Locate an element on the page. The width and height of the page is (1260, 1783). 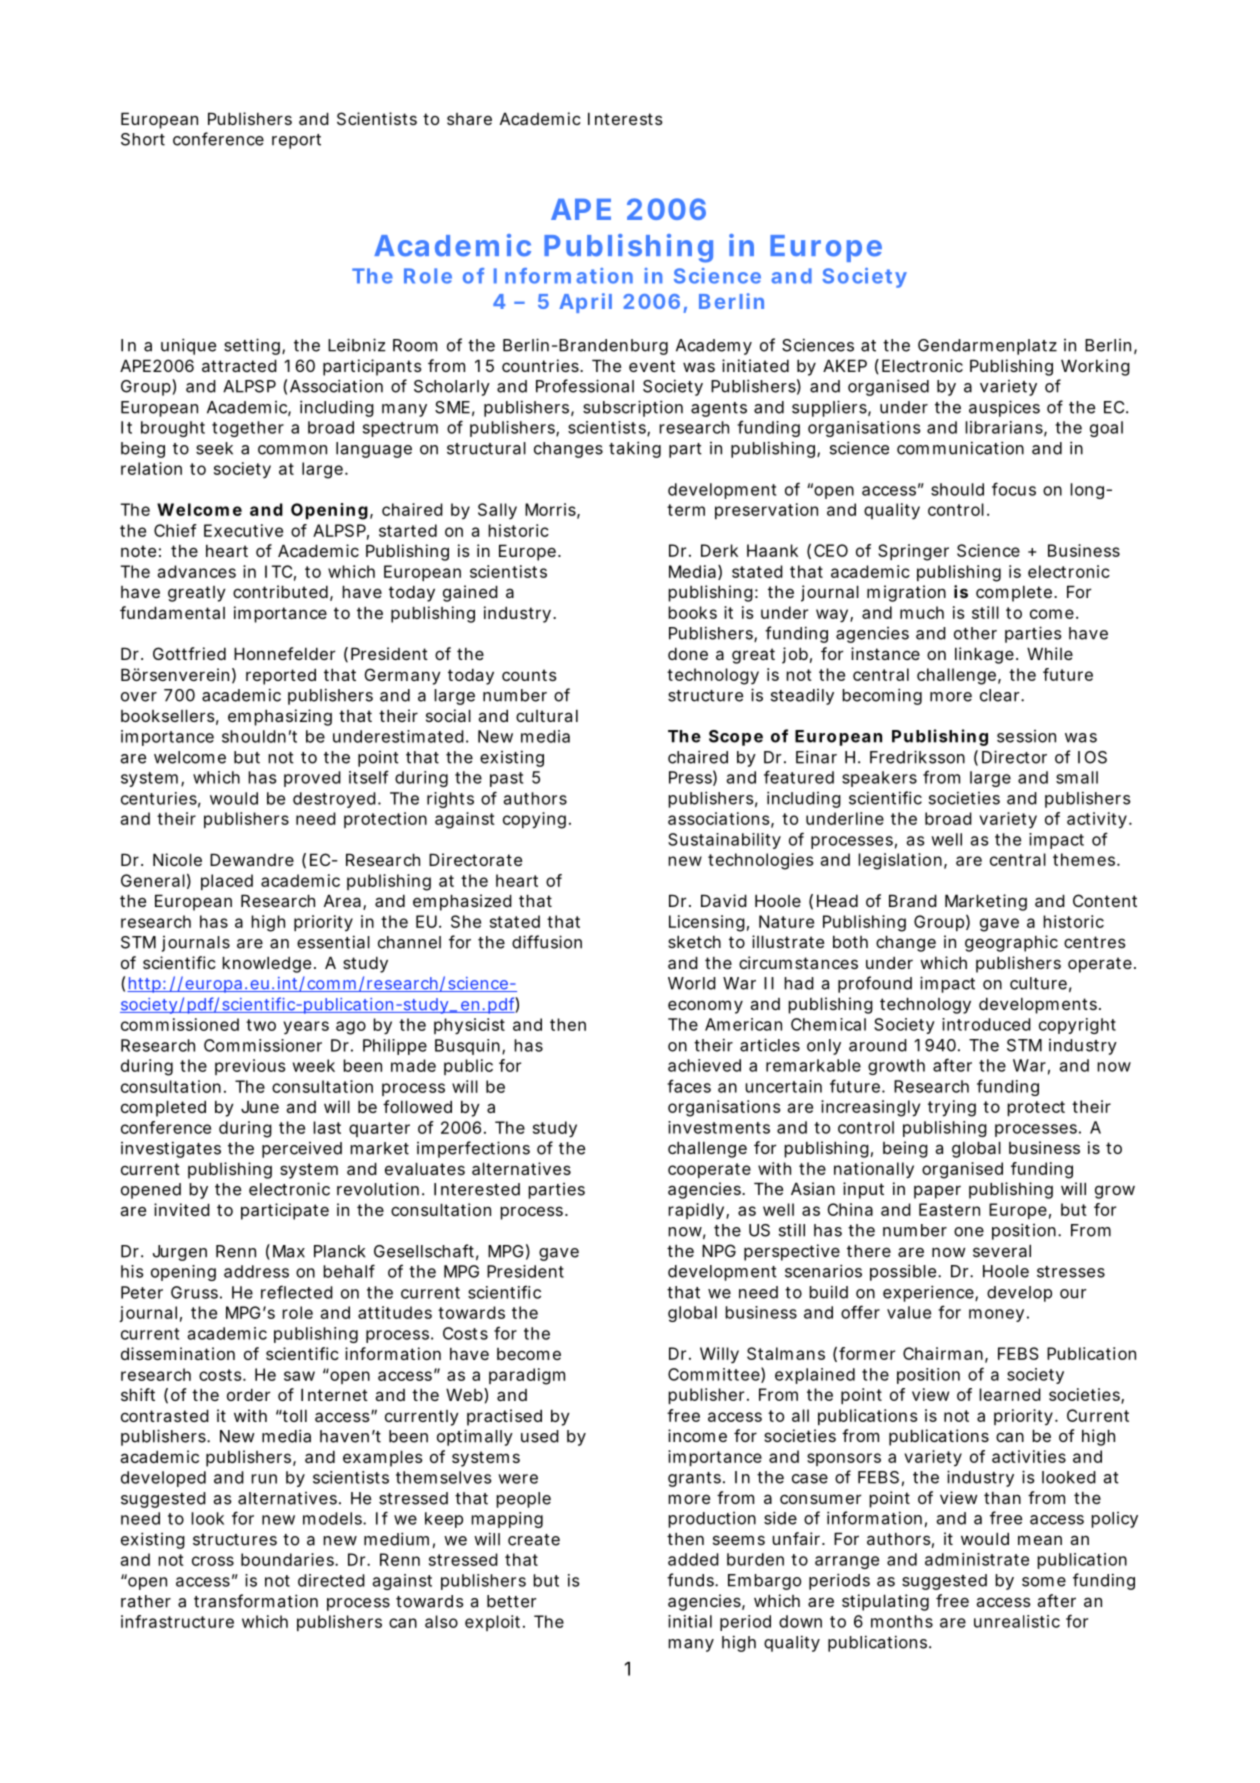
transformation is located at coordinates (256, 1601).
